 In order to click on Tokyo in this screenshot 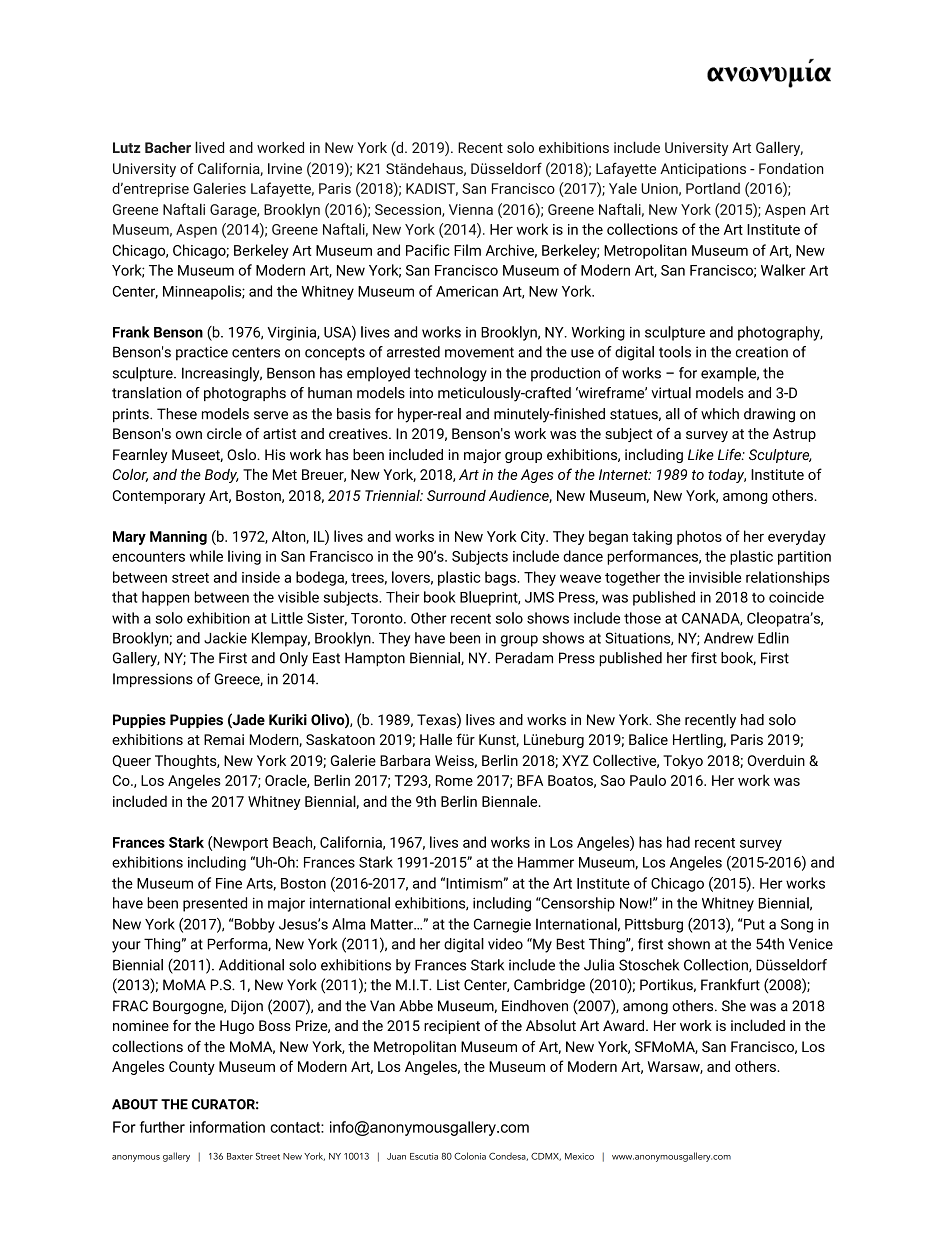, I will do `click(683, 762)`.
